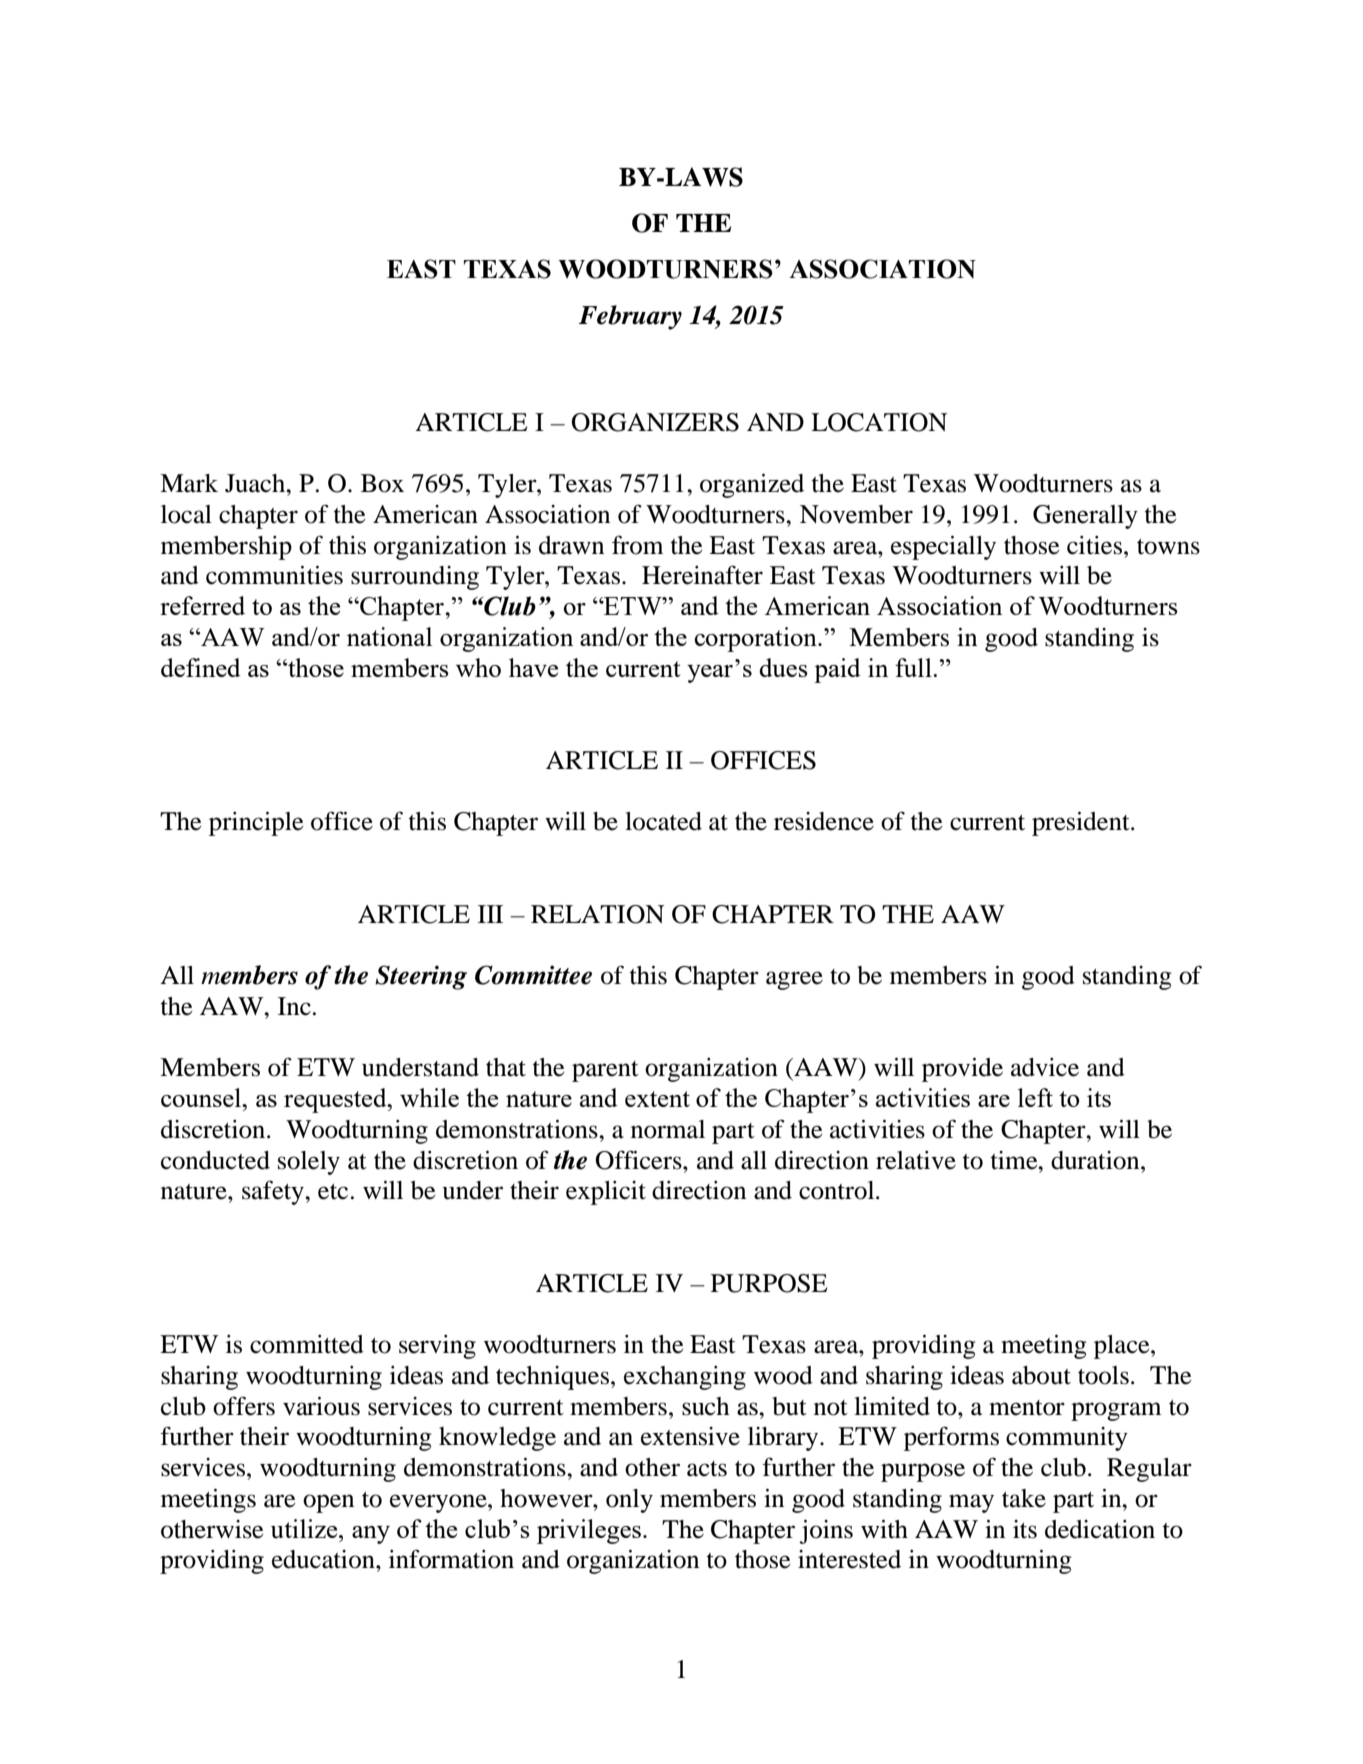 This screenshot has width=1363, height=1764. I want to click on utilize, so click(305, 1529).
